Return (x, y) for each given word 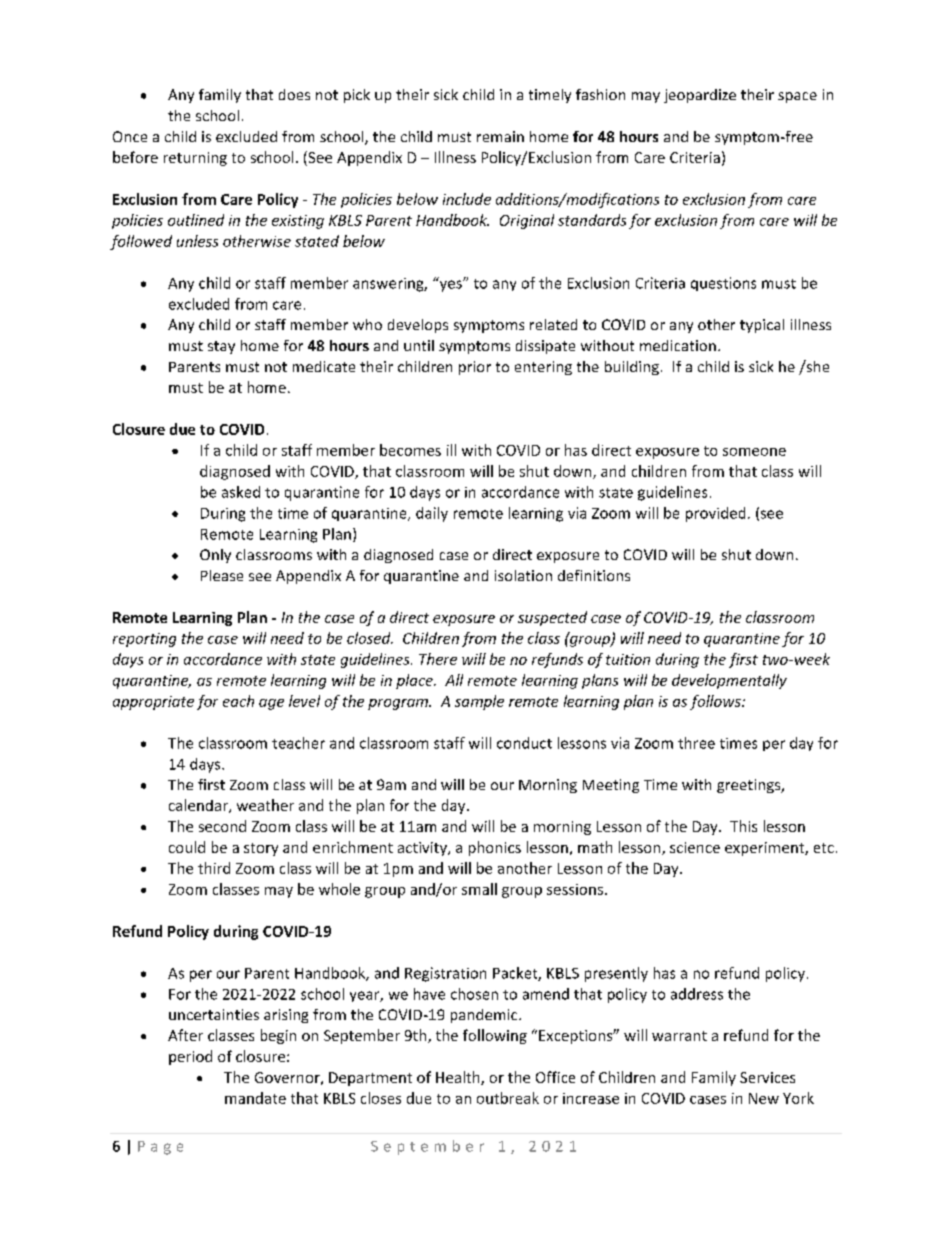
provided (715, 514)
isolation (523, 575)
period (190, 1057)
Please (222, 575)
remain (500, 136)
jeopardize (700, 96)
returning (195, 159)
